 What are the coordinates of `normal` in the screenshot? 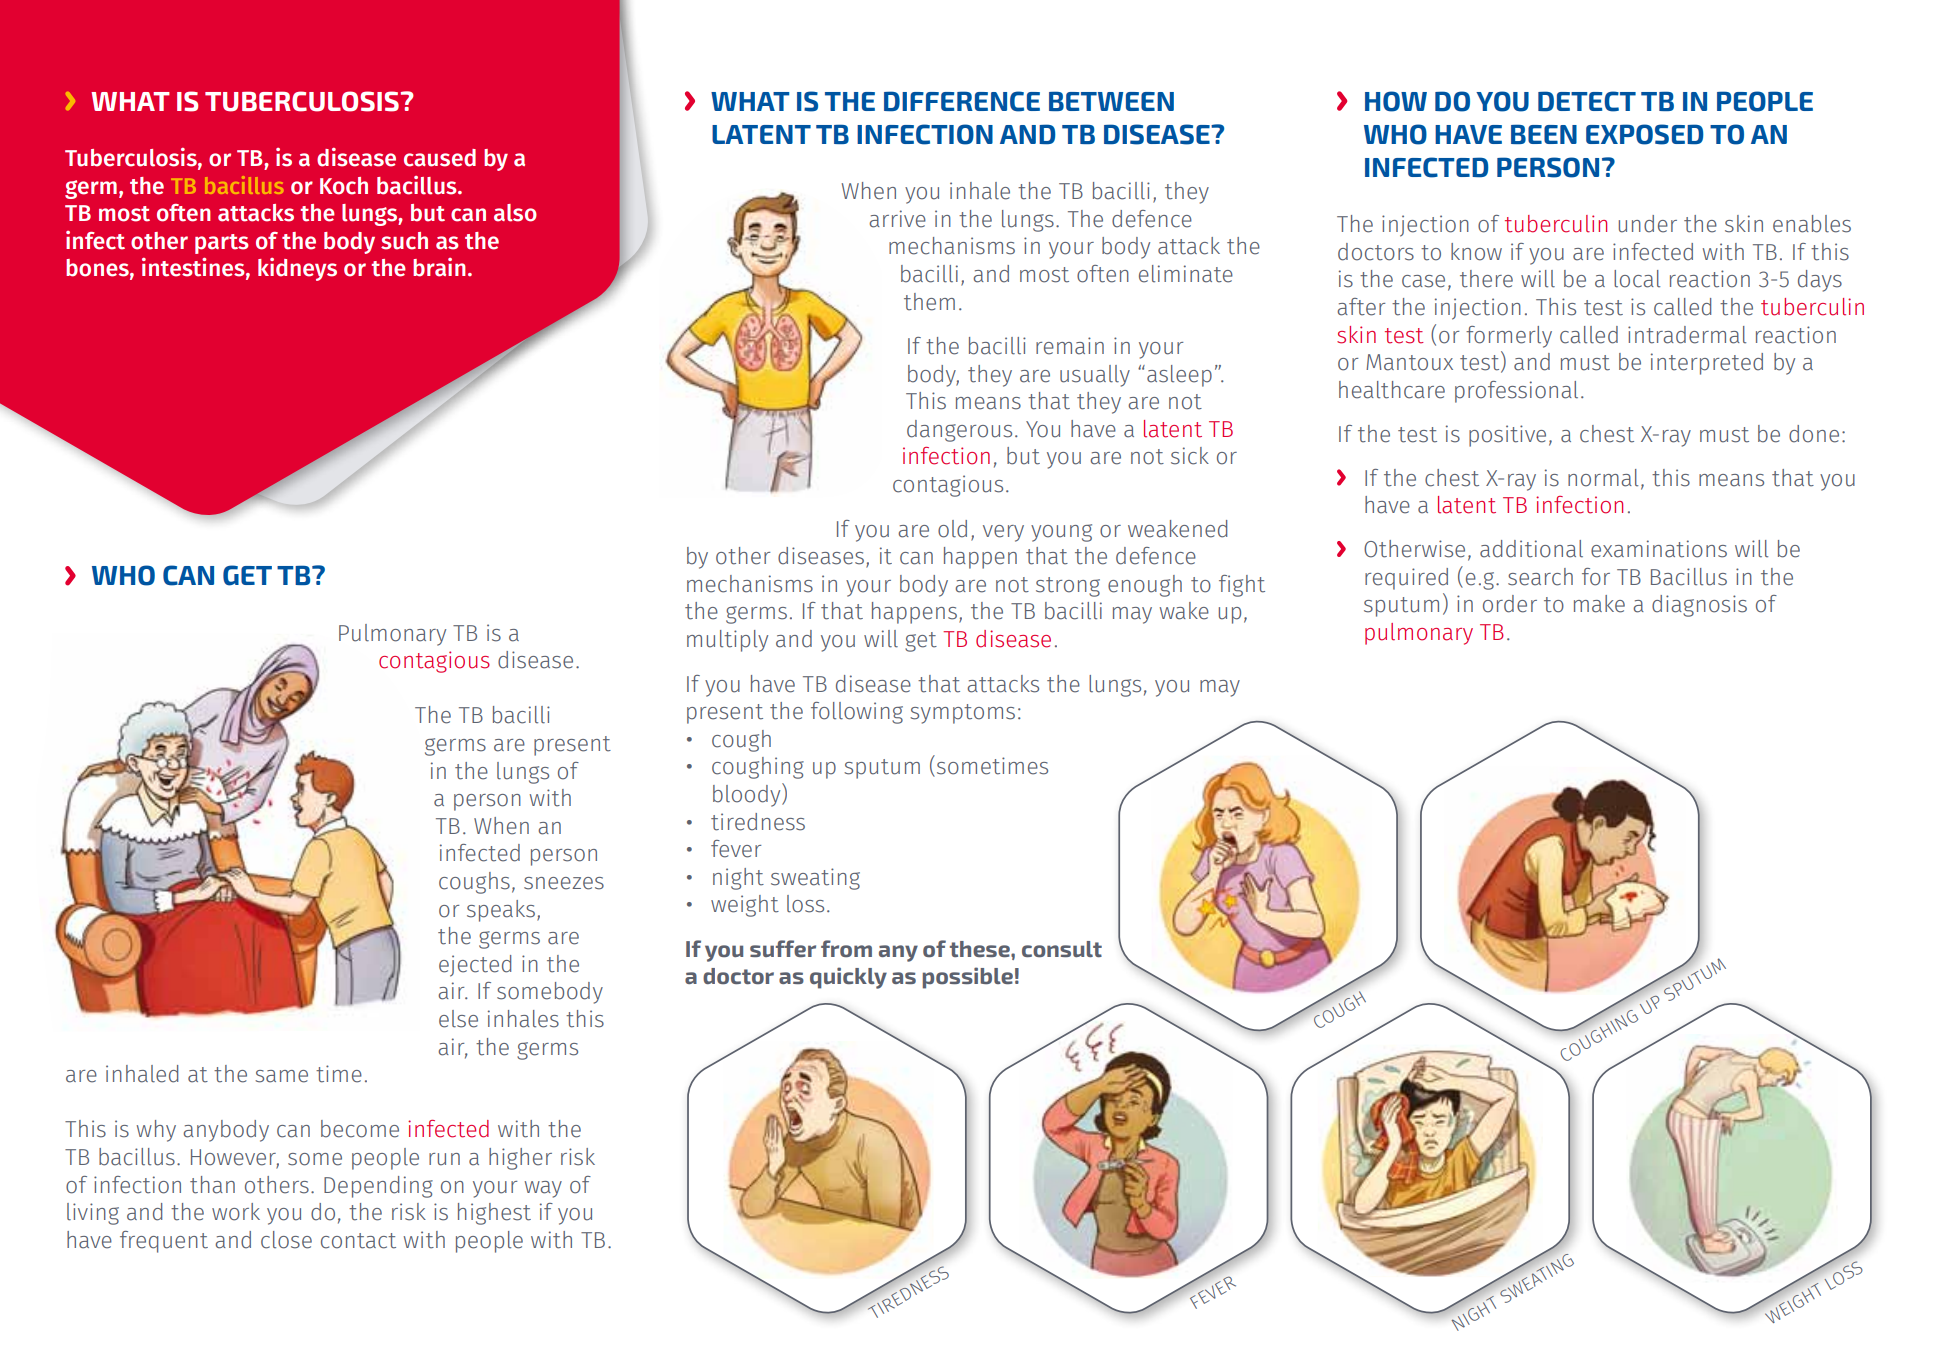 It's located at (1603, 478).
